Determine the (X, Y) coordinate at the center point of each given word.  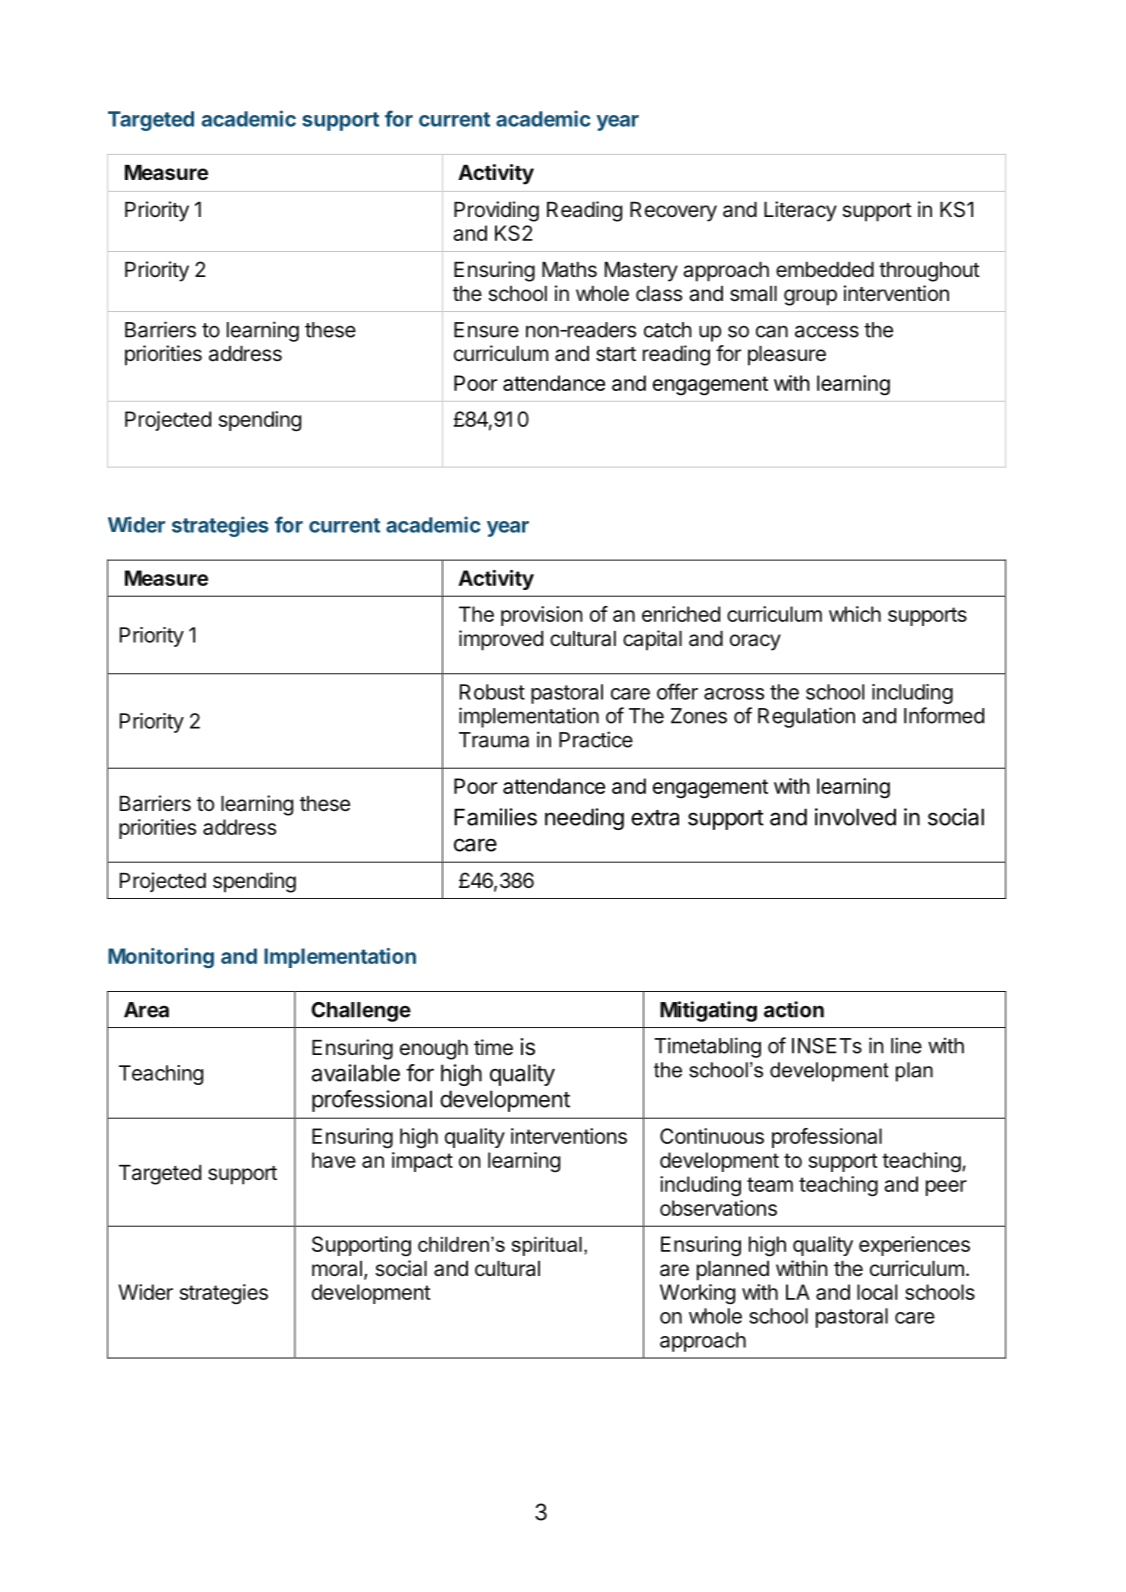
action (794, 1009)
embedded (825, 270)
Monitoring (161, 958)
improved (501, 640)
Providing (496, 211)
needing (584, 819)
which (855, 614)
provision (542, 616)
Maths (569, 270)
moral (337, 1269)
